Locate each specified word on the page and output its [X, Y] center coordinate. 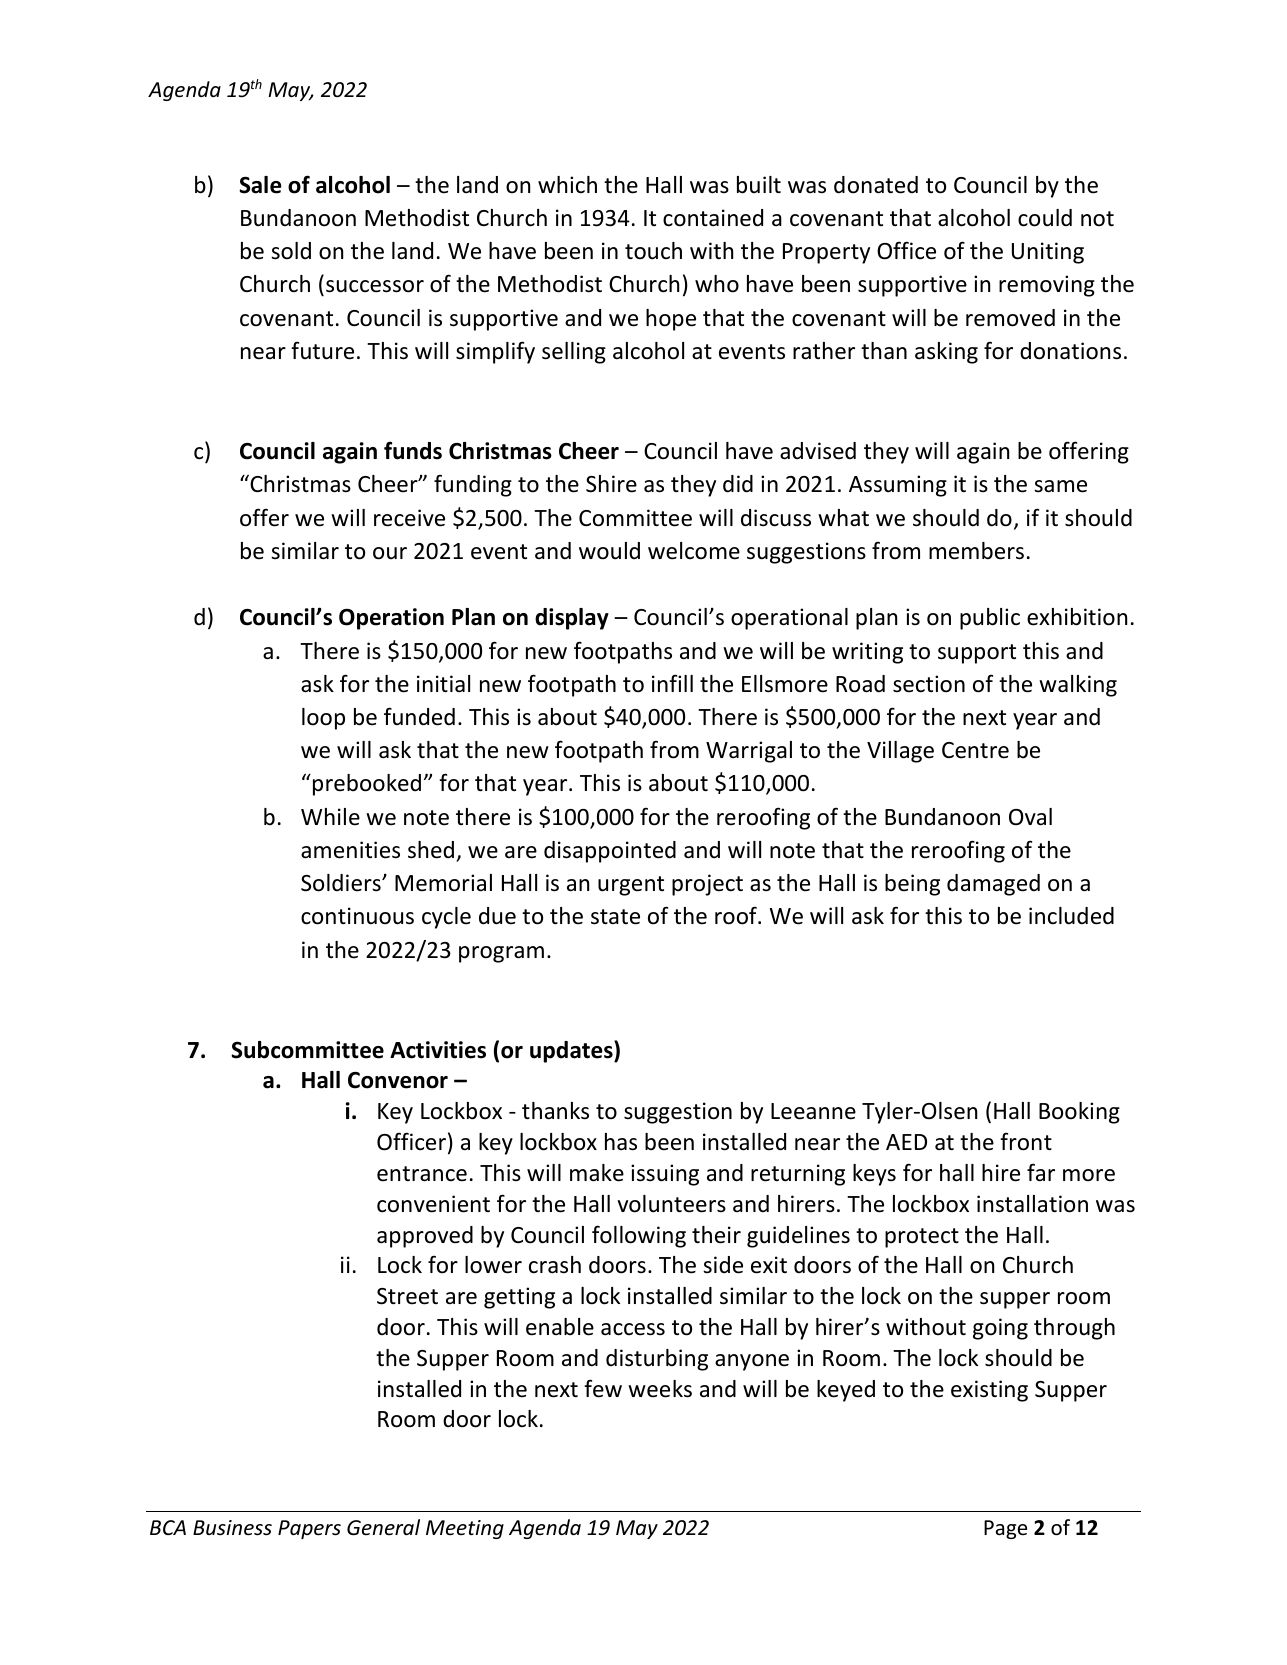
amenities [350, 850]
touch [653, 251]
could [1045, 218]
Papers [309, 1529]
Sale [260, 185]
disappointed [610, 852]
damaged [993, 885]
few [603, 1388]
